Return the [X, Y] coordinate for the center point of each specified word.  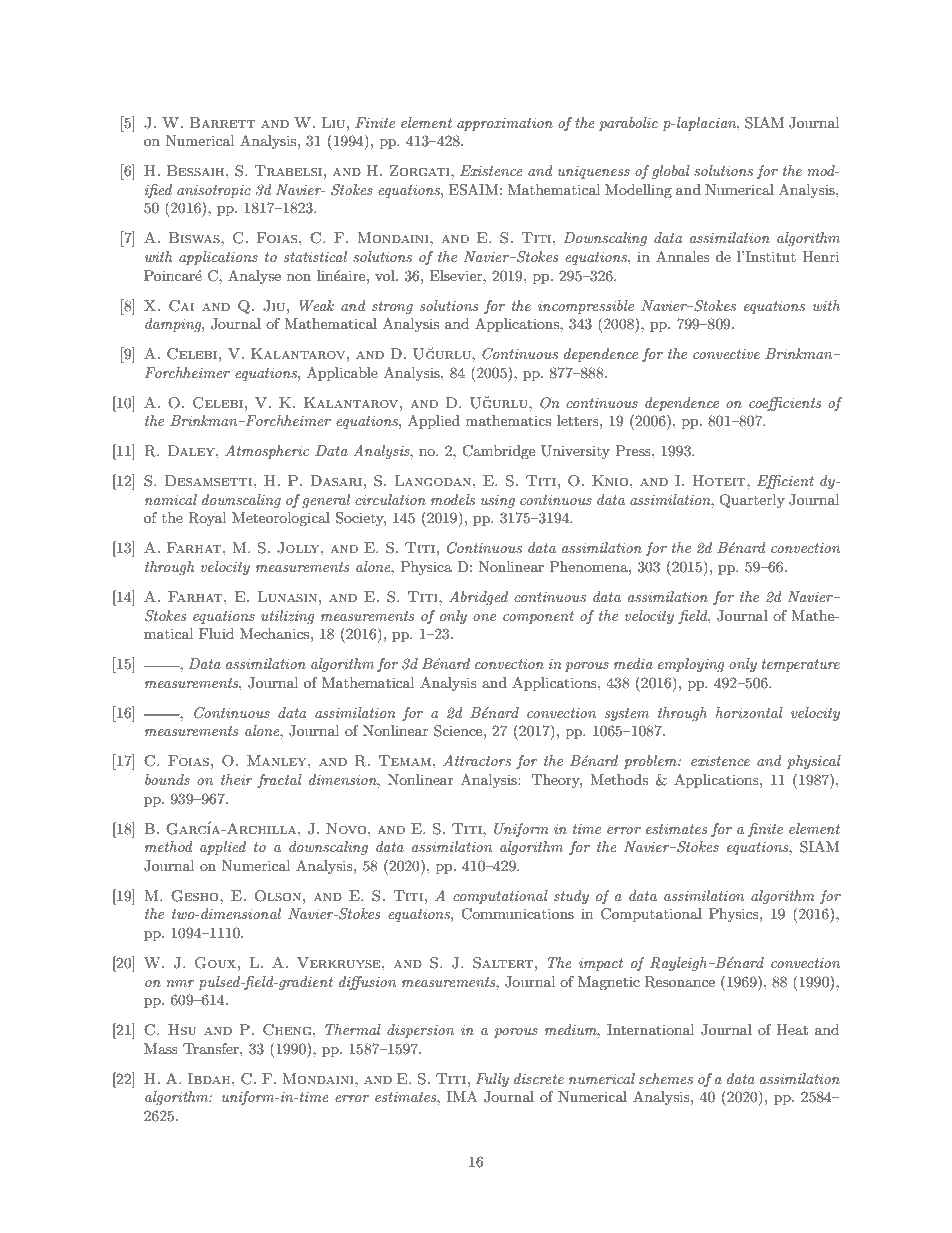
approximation [505, 124]
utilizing [288, 617]
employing [691, 665]
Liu [335, 122]
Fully [492, 1080]
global [671, 172]
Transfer [212, 1048]
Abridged [478, 598]
